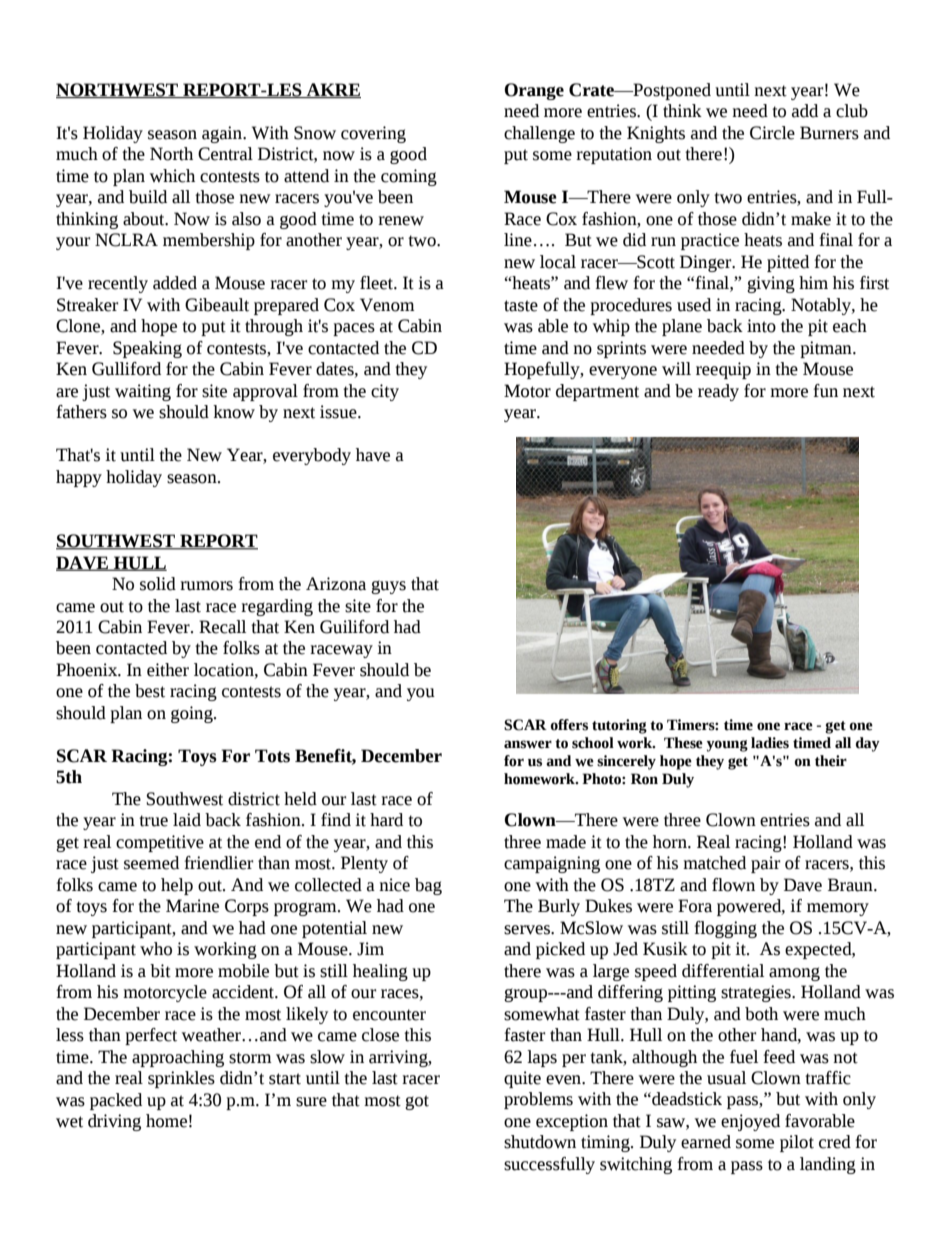  Describe the element at coordinates (153, 821) in the screenshot. I see `true` at that location.
